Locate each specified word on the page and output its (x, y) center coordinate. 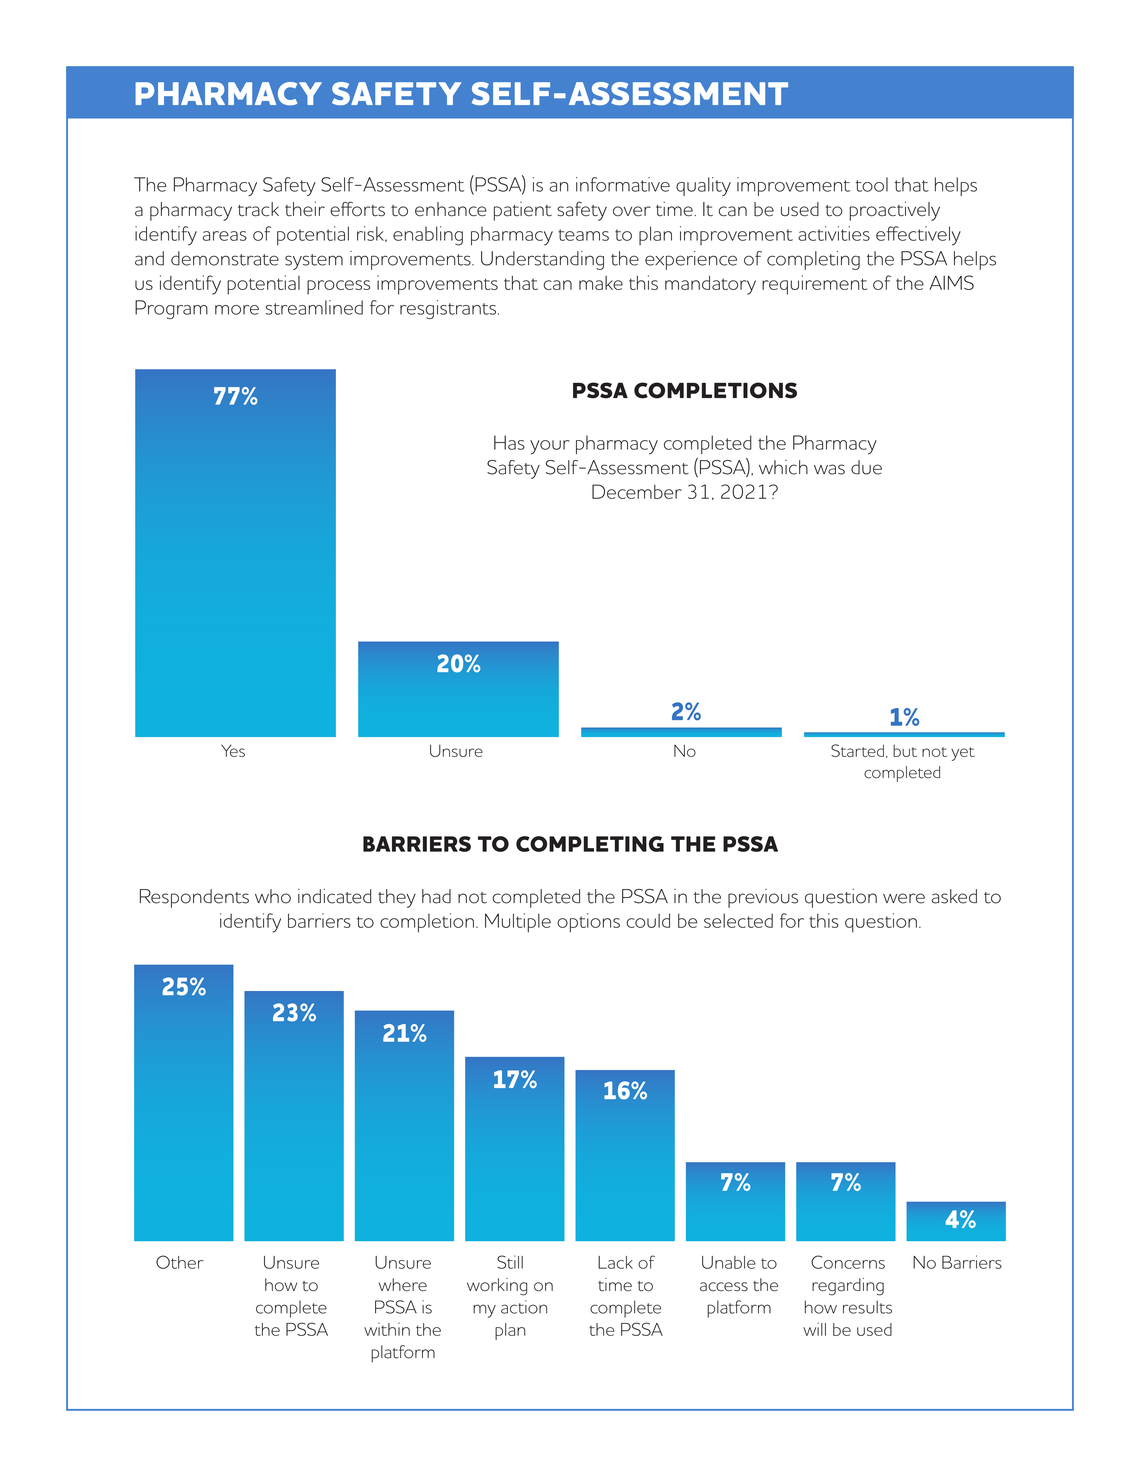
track (258, 209)
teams (583, 235)
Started (857, 750)
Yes (233, 750)
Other (179, 1262)
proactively (894, 211)
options (588, 923)
